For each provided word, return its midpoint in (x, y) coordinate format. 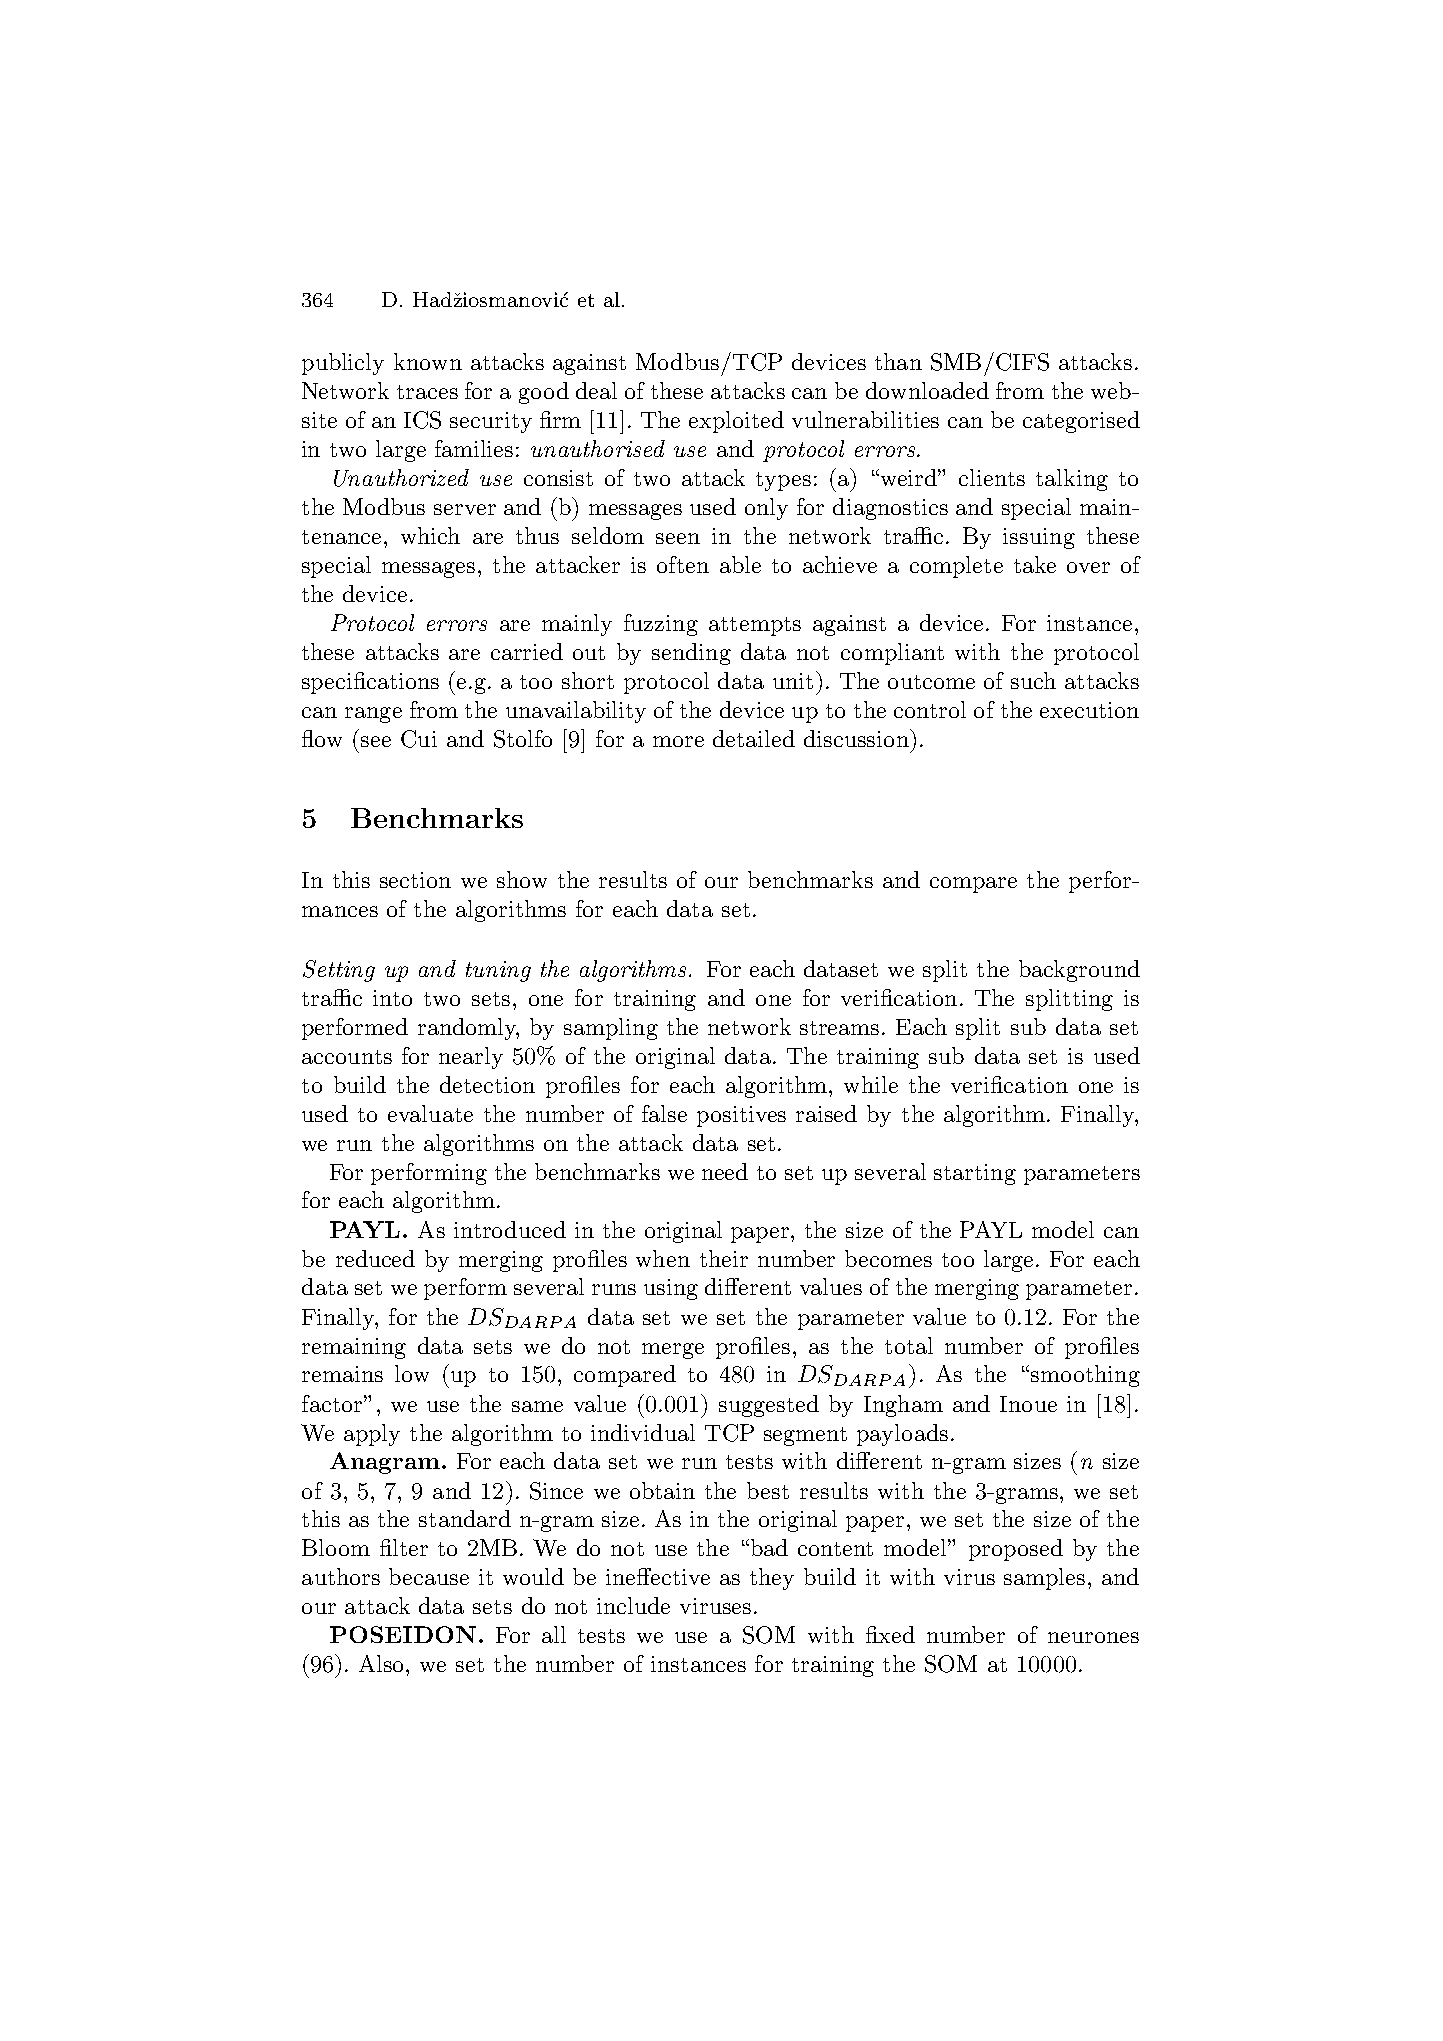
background (1079, 971)
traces (427, 392)
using (671, 1289)
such (1033, 680)
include (633, 1605)
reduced (375, 1258)
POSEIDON (403, 1634)
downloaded (927, 390)
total (909, 1345)
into (392, 998)
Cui (419, 739)
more (678, 741)
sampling (611, 1029)
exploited (736, 422)
